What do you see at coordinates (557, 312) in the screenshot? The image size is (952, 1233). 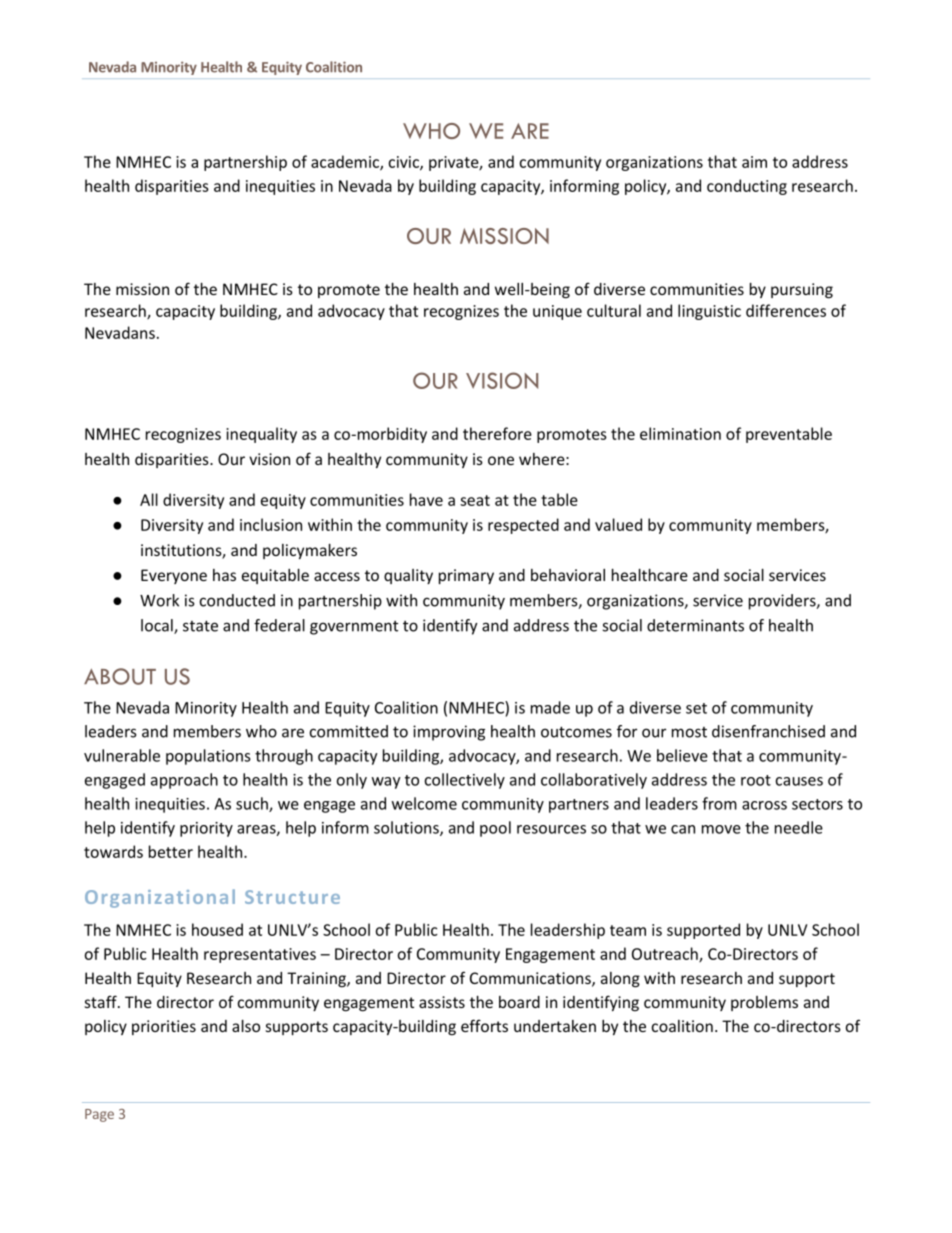 I see `unique` at bounding box center [557, 312].
